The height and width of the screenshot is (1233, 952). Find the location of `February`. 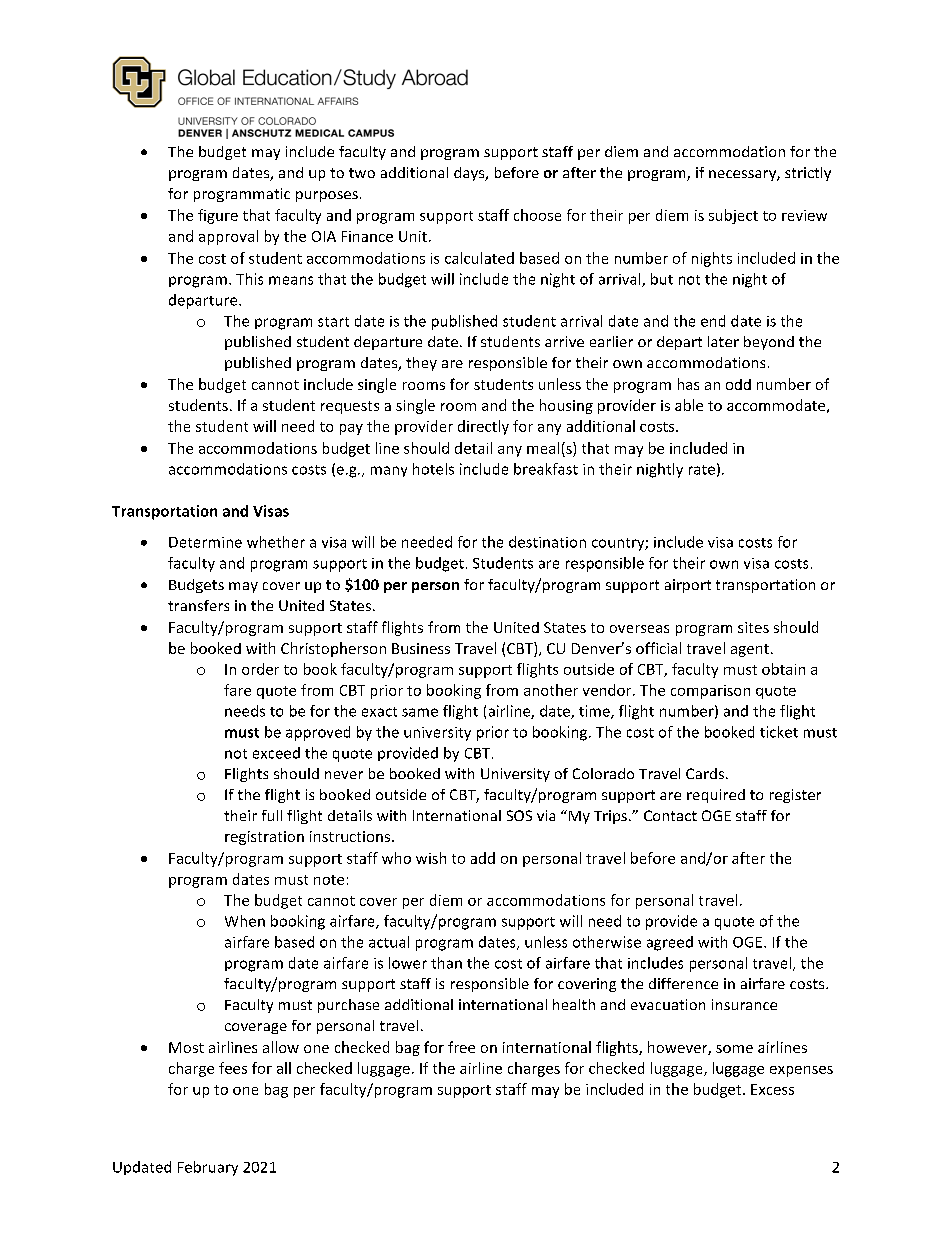

February is located at coordinates (208, 1168).
